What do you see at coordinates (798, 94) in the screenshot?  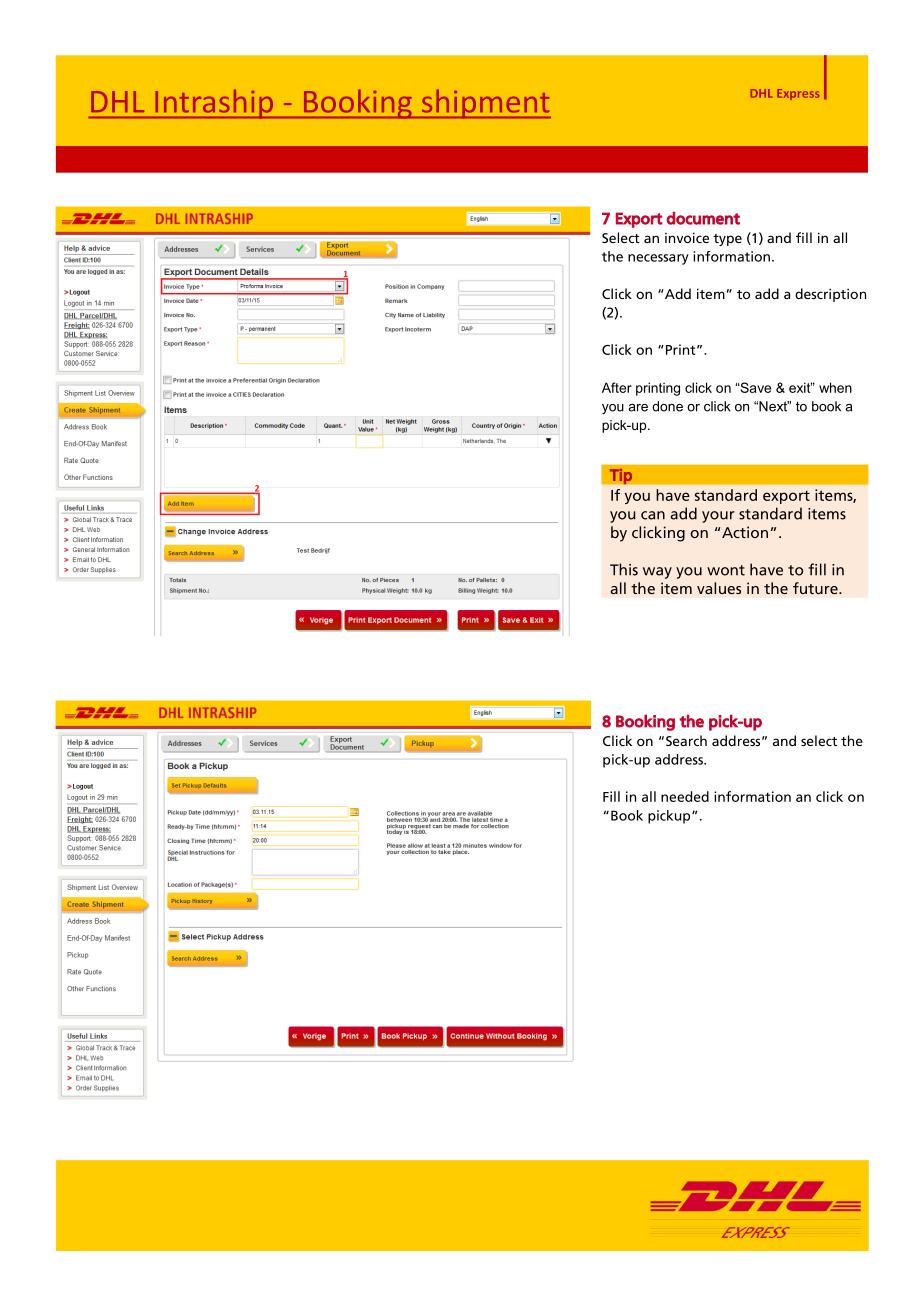 I see `Express` at bounding box center [798, 94].
